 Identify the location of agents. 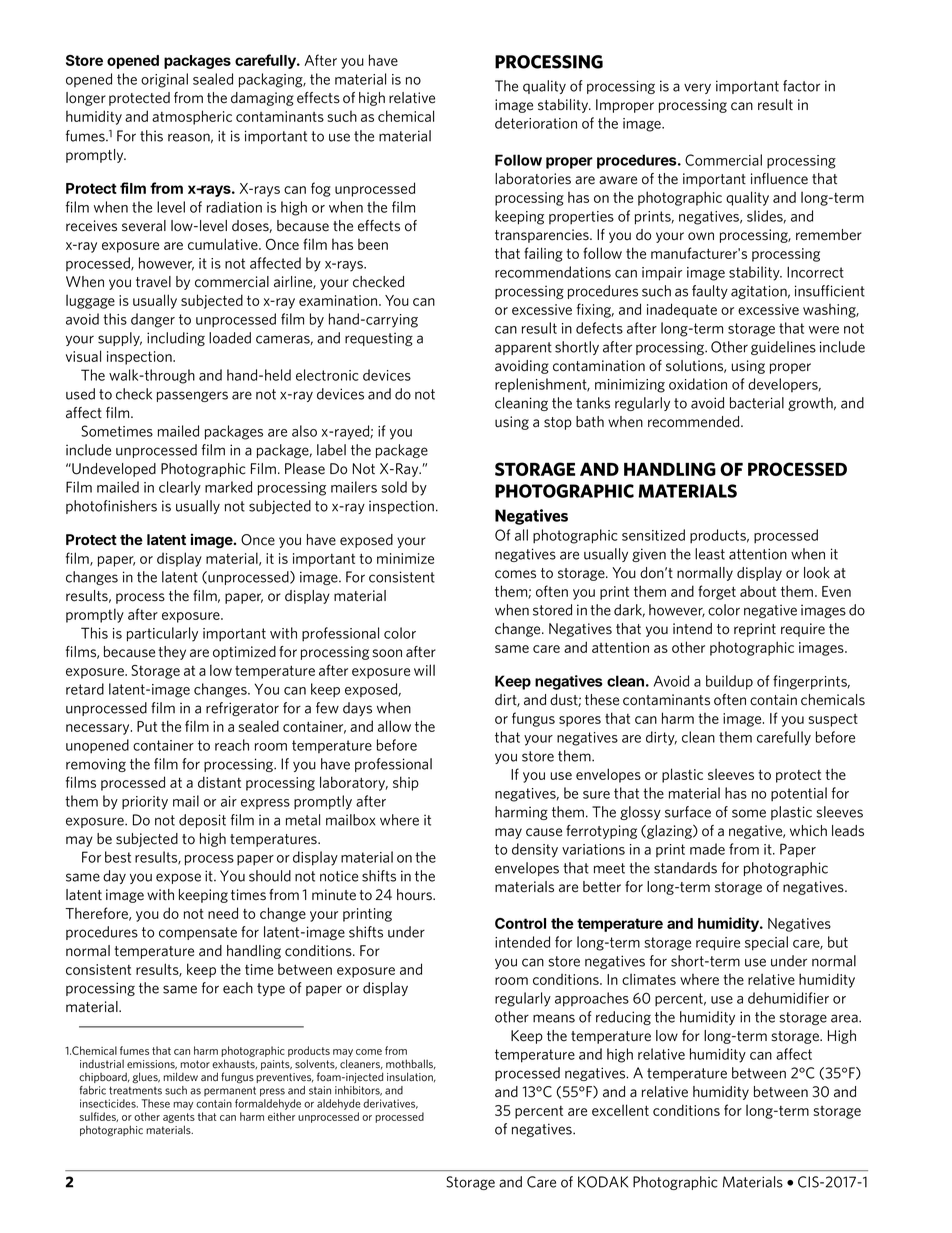
(179, 1118).
